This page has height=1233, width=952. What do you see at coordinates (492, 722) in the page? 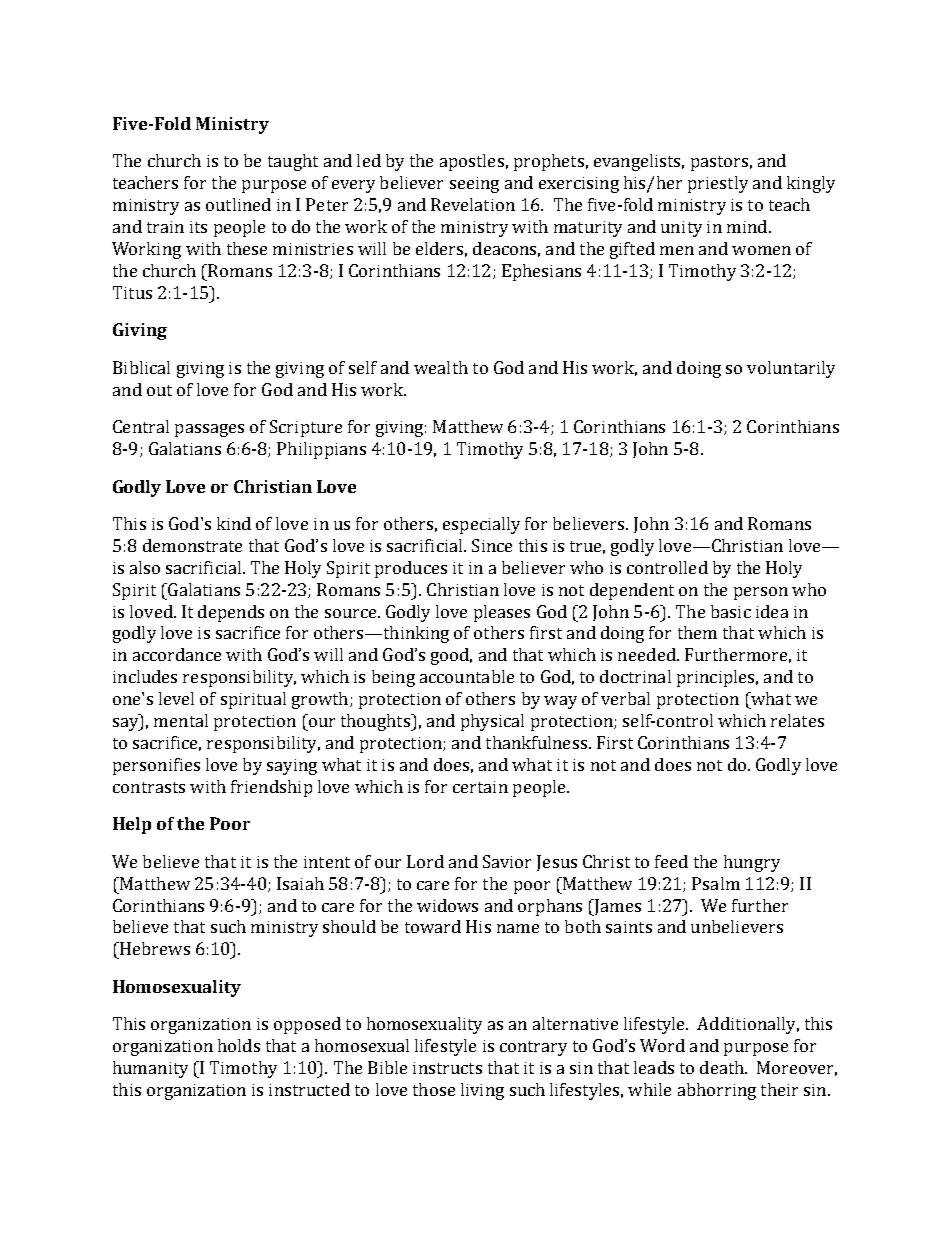
I see `physical` at bounding box center [492, 722].
